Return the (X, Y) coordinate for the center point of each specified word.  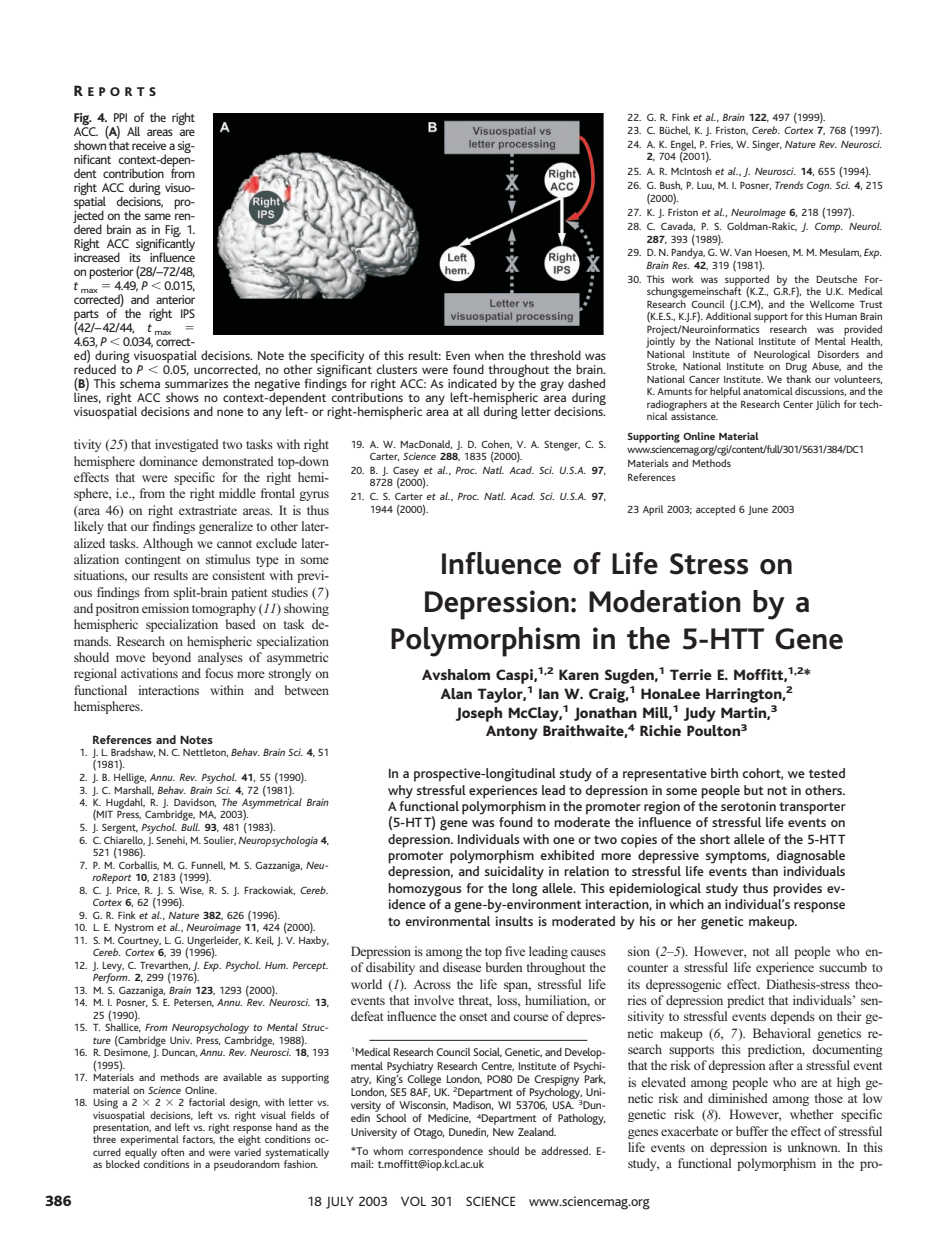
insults (514, 921)
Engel (683, 146)
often (172, 1152)
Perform (111, 977)
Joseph (479, 714)
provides (797, 890)
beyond (171, 658)
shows (182, 397)
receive (149, 145)
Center (798, 404)
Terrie (691, 674)
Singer (767, 145)
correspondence (445, 1153)
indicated (472, 383)
